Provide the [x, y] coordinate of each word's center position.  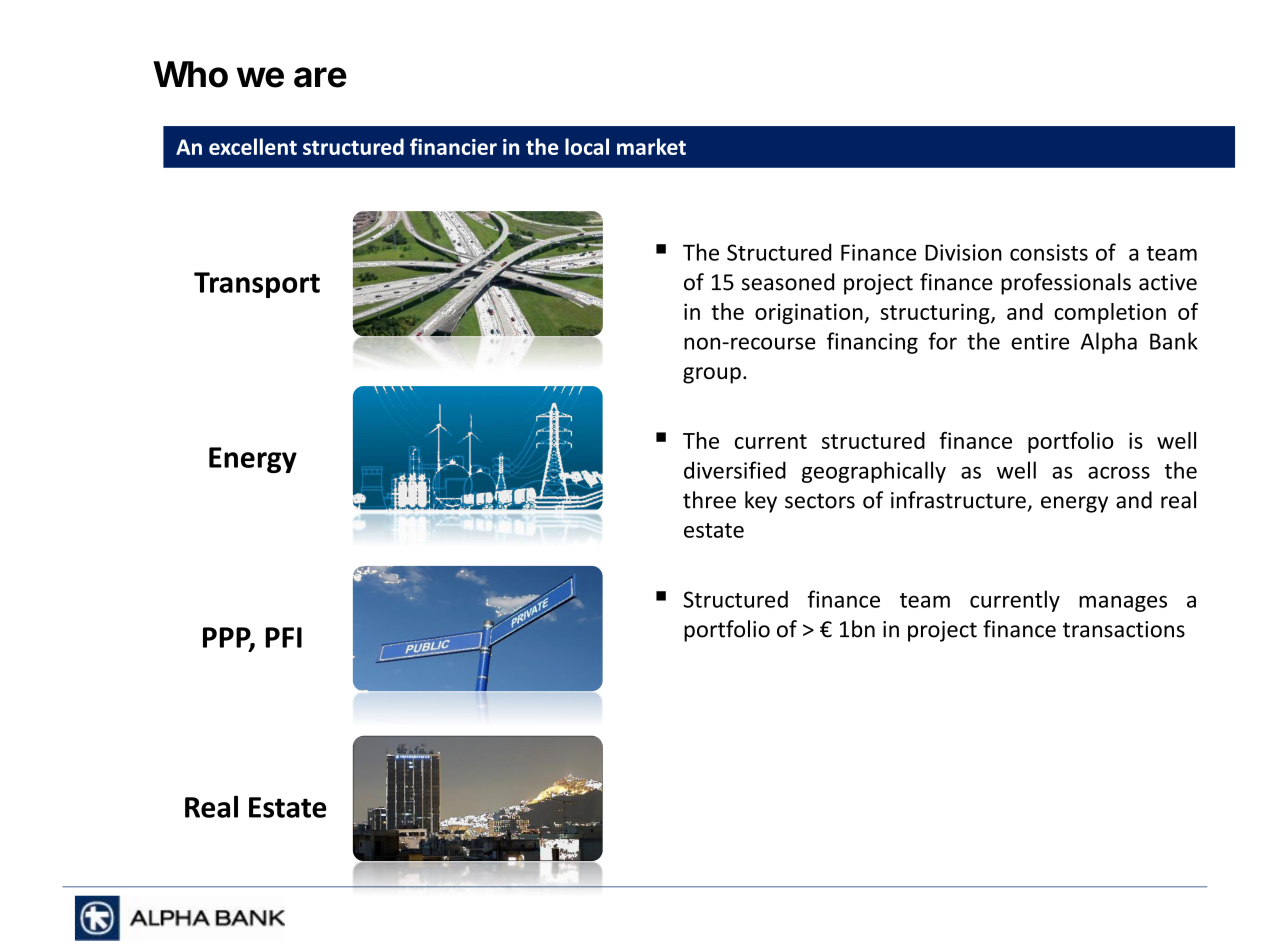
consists [1049, 252]
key [761, 502]
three [709, 500]
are [320, 77]
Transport [257, 285]
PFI [284, 637]
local [587, 146]
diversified [735, 470]
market [651, 146]
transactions [1124, 629]
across [1119, 472]
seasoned [788, 282]
